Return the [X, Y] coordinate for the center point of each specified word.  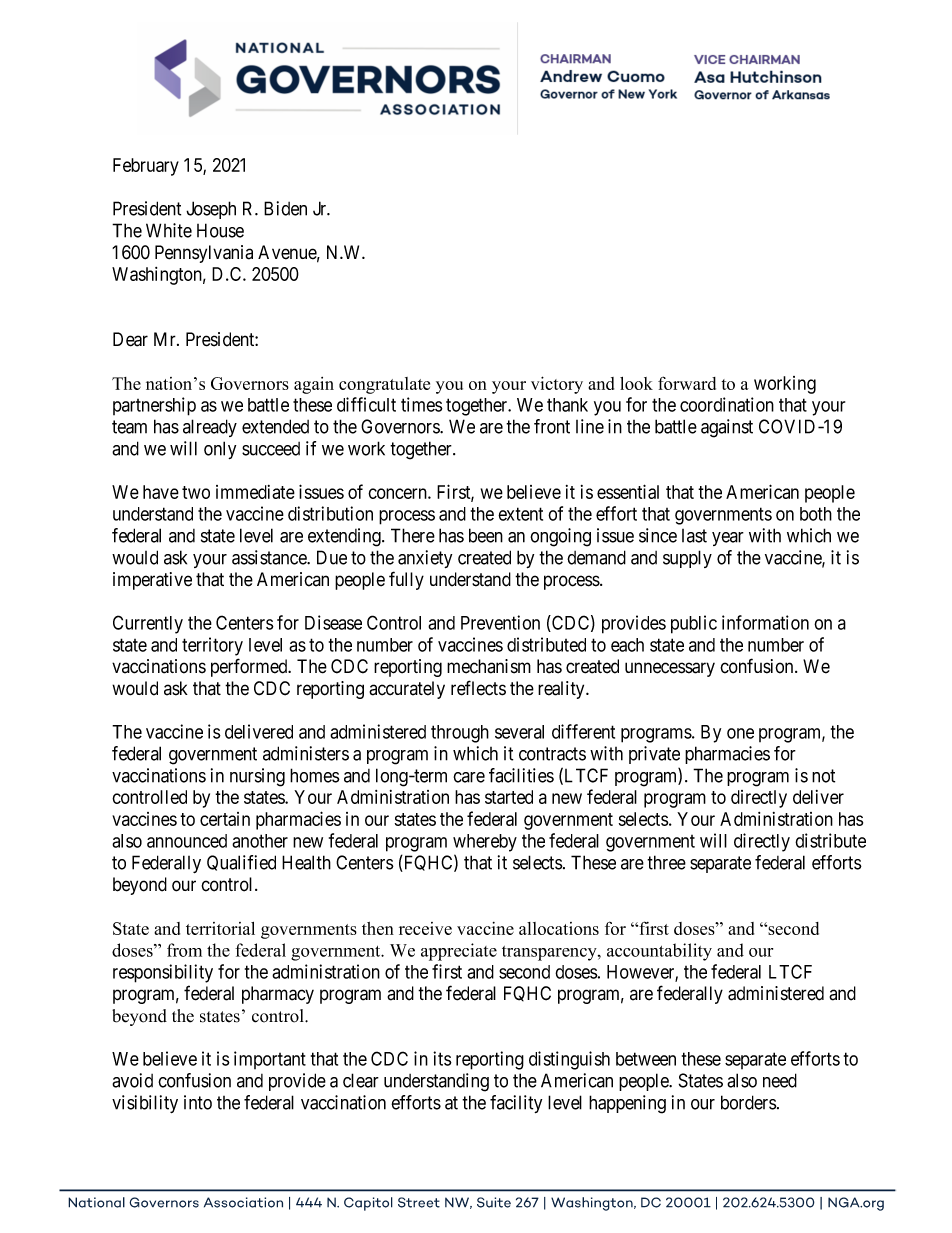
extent [520, 514]
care [469, 777]
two [196, 492]
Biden [285, 208]
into [198, 1102]
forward [687, 383]
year [728, 539]
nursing [257, 777]
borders [749, 1102]
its [442, 1058]
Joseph [211, 210]
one [740, 733]
